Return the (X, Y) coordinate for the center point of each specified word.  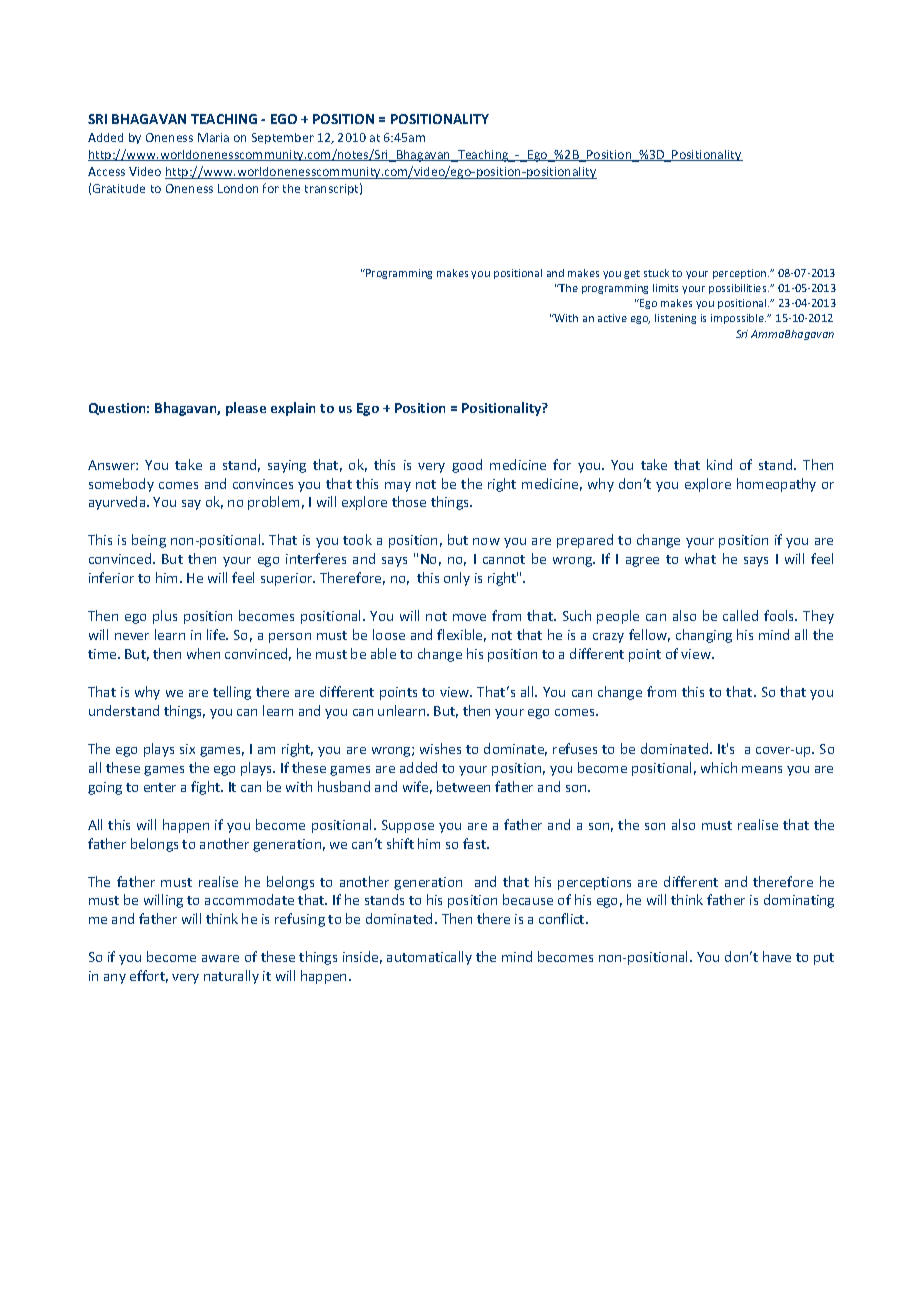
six (187, 749)
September (283, 138)
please (246, 409)
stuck (656, 273)
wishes (440, 748)
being (149, 541)
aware (220, 958)
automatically (429, 958)
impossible (738, 319)
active (612, 318)
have (777, 956)
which (719, 767)
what (700, 558)
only (457, 579)
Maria (213, 137)
